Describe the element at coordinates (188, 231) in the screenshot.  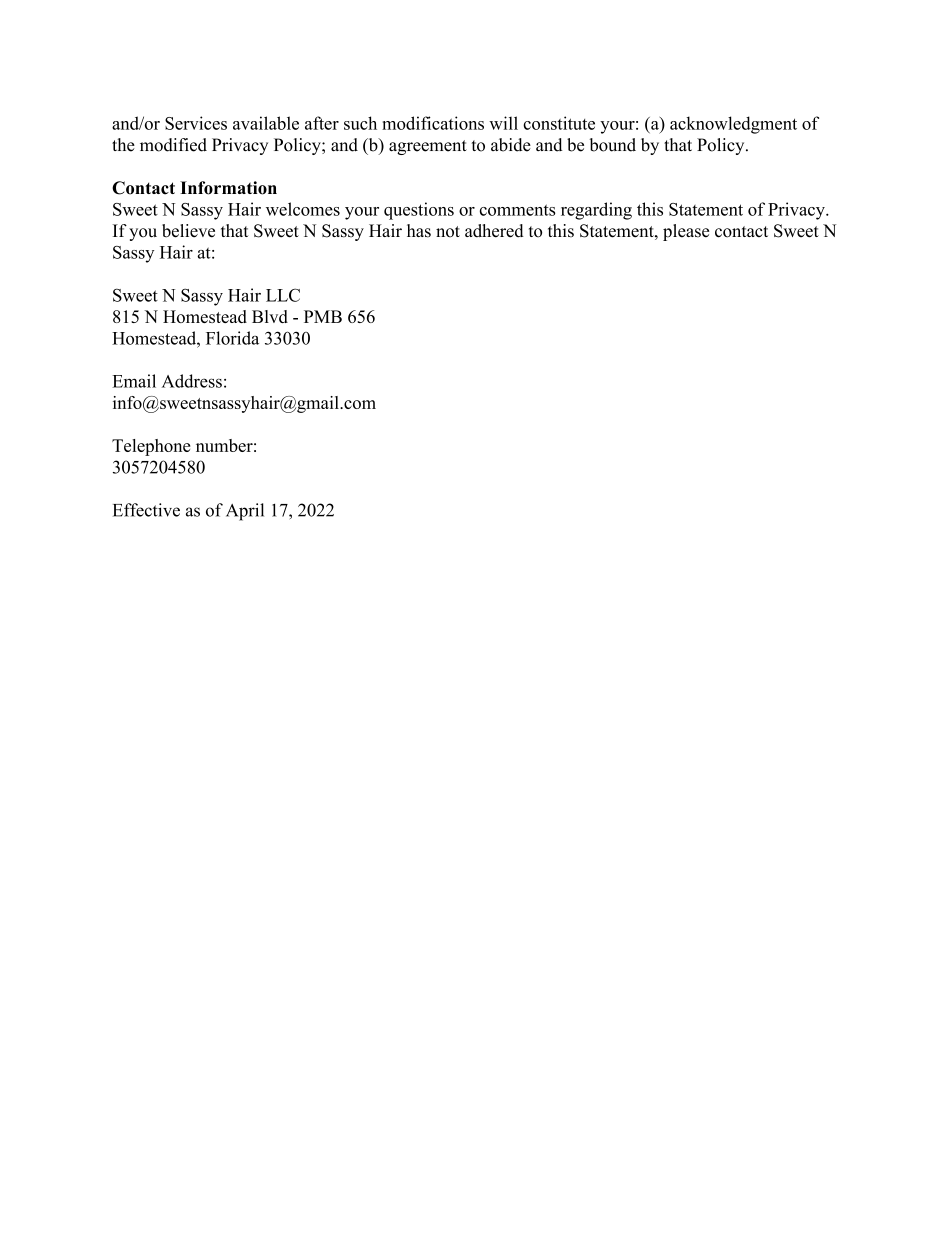
I see `believe` at that location.
